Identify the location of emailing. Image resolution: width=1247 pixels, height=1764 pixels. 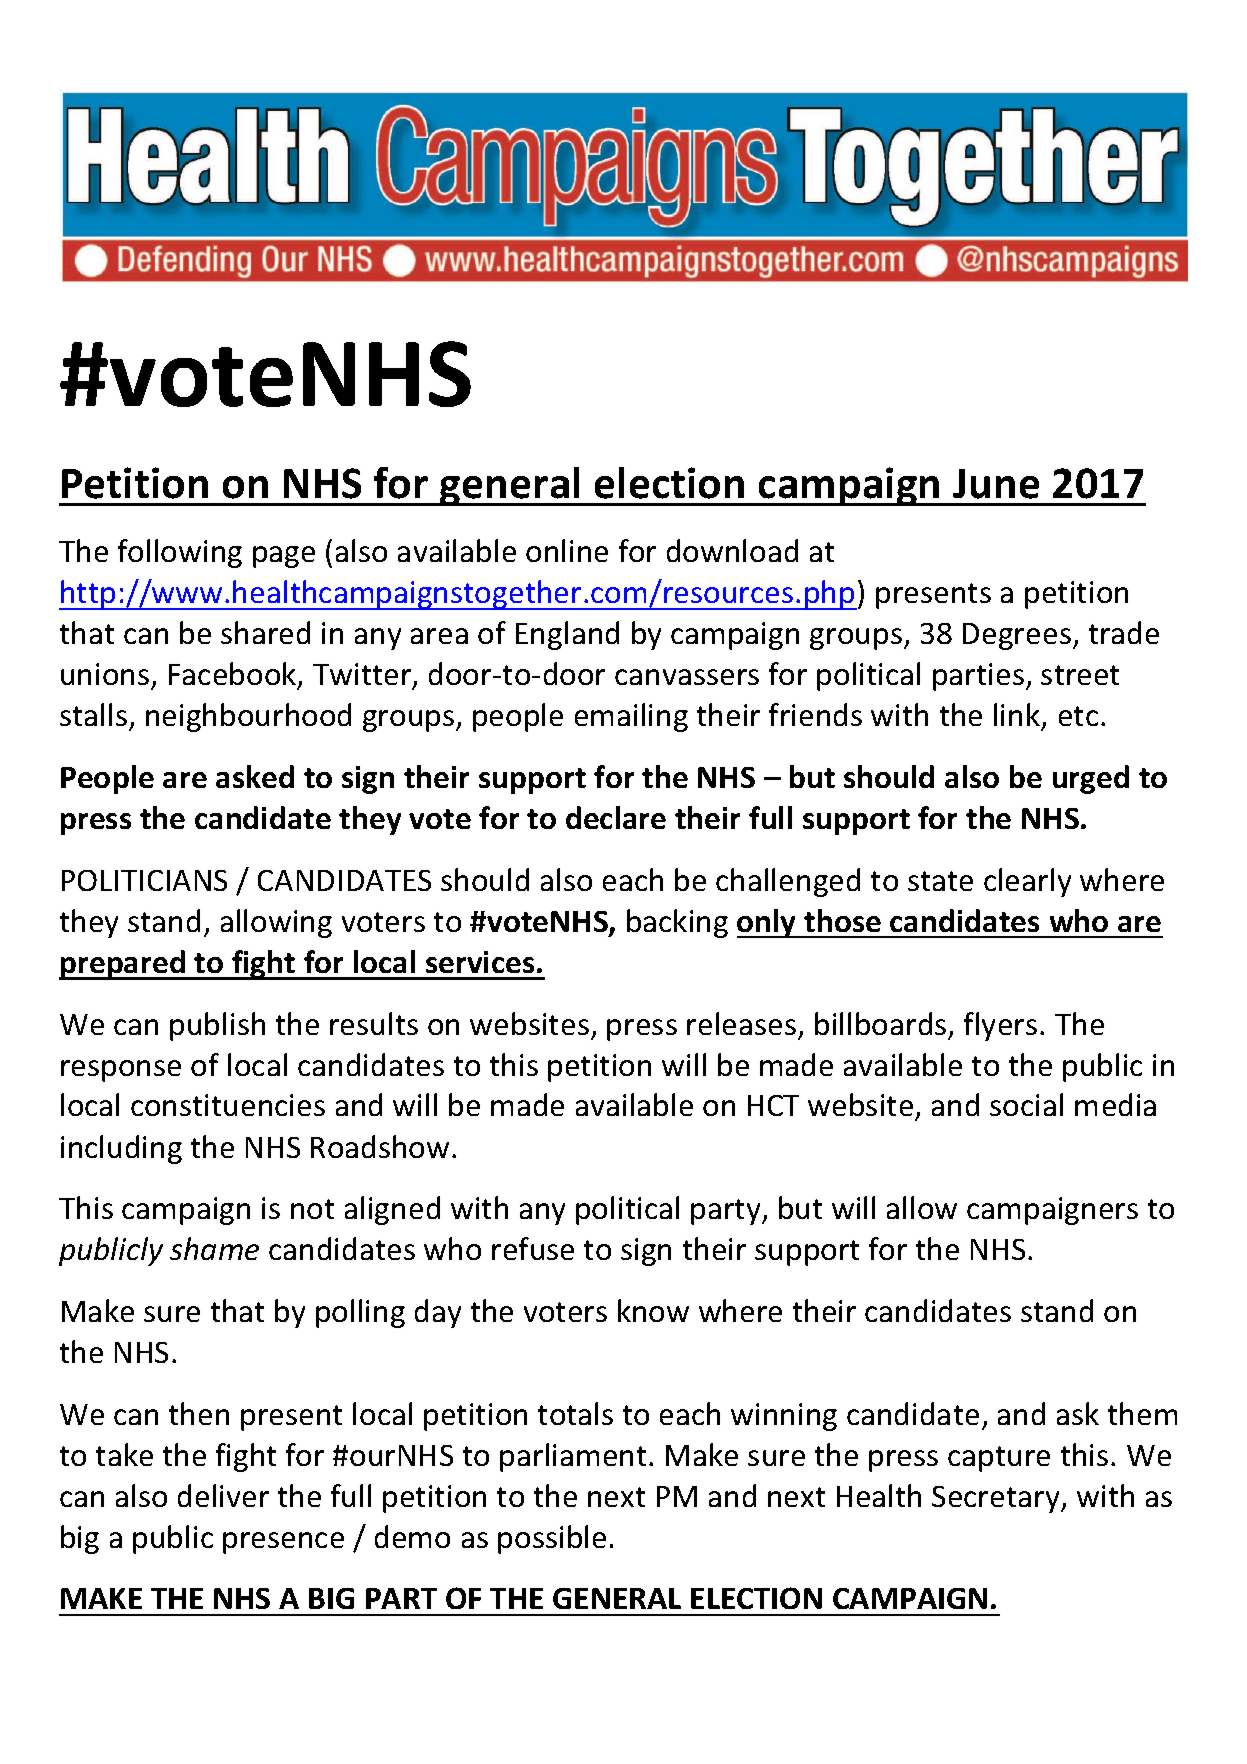
(631, 717).
